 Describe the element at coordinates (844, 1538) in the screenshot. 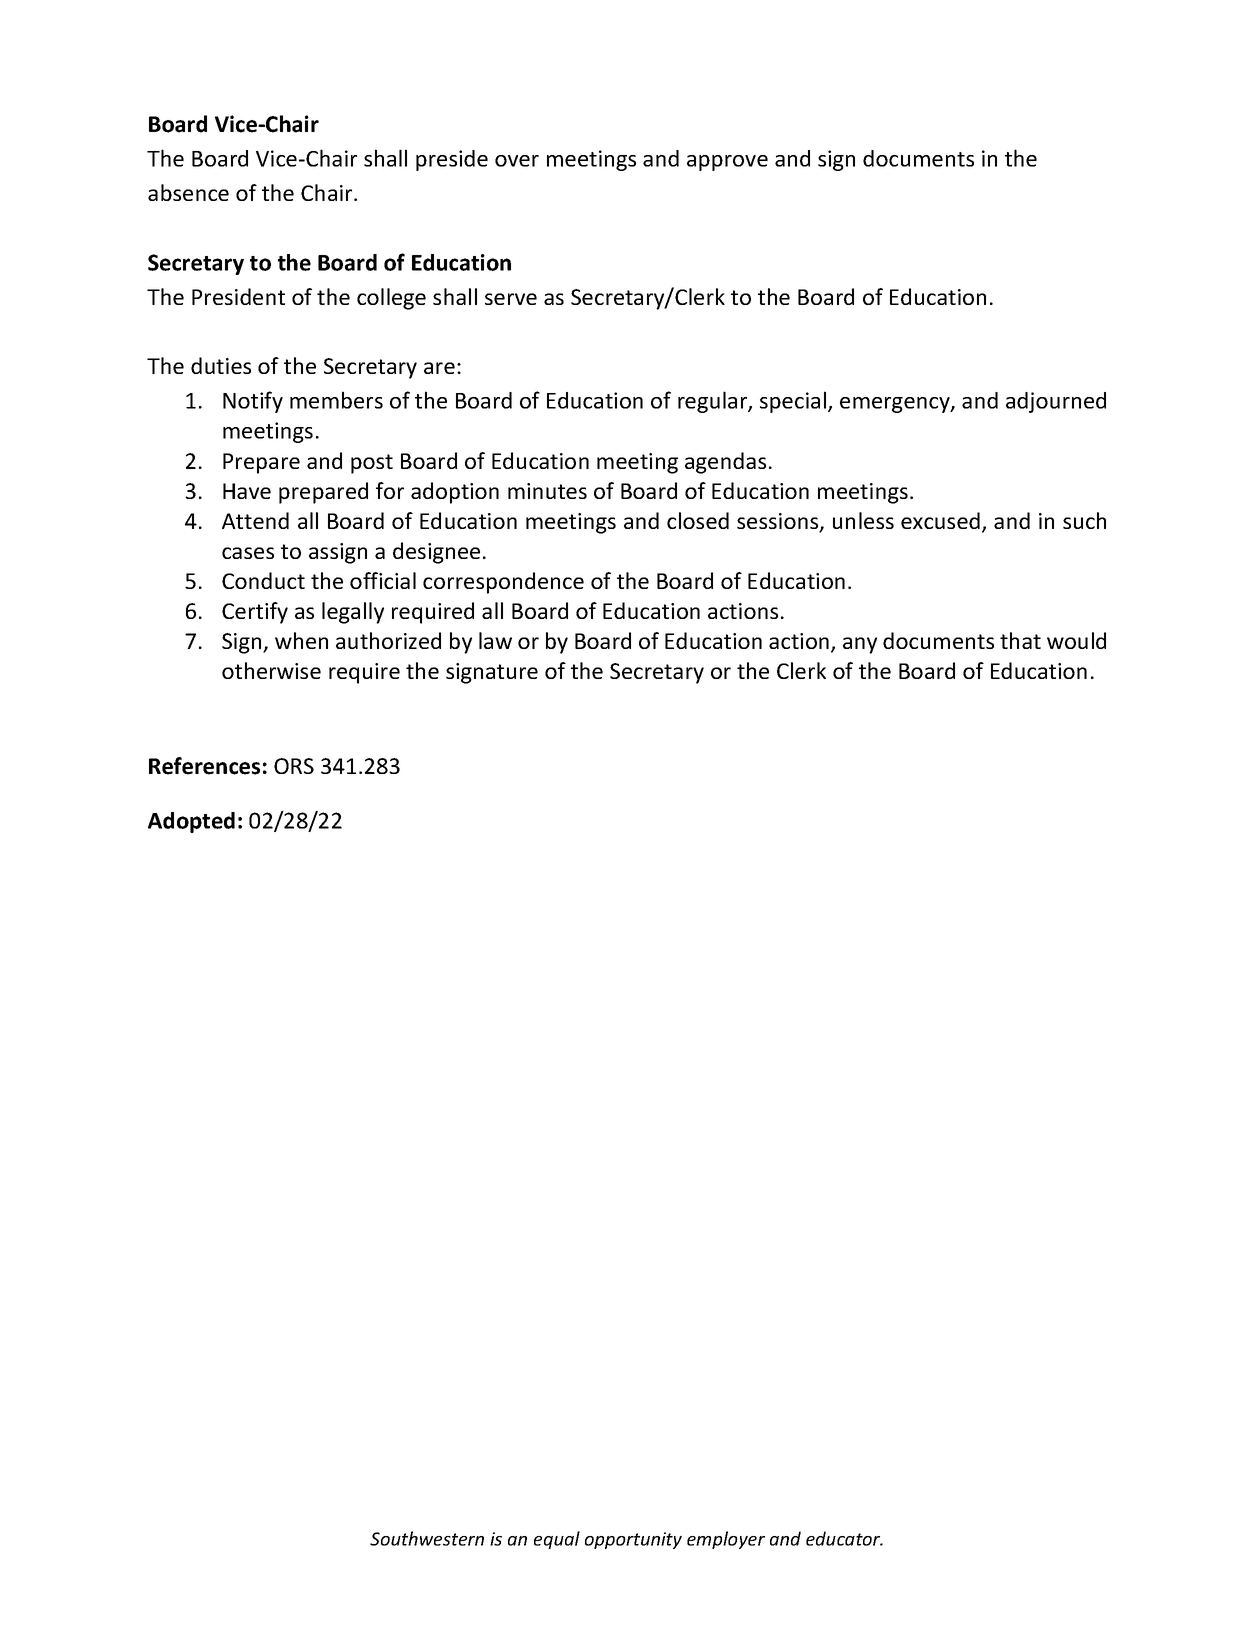

I see `educator` at that location.
